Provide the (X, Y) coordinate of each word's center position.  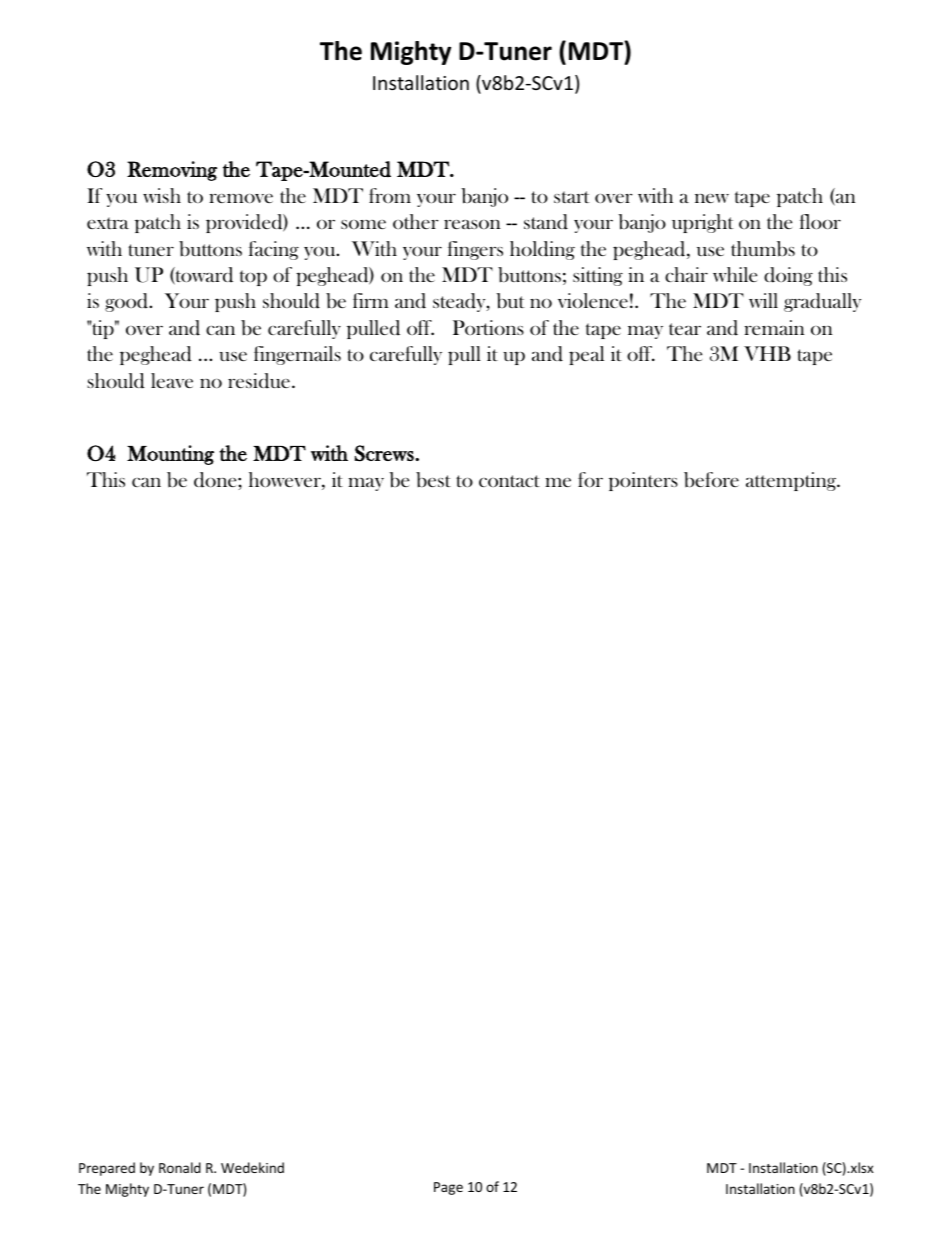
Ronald (180, 1167)
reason (472, 224)
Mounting (170, 455)
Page (448, 1188)
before (711, 480)
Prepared (107, 1169)
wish (162, 195)
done (216, 480)
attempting (792, 481)
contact (509, 481)
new (712, 198)
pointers (643, 481)
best (433, 479)
